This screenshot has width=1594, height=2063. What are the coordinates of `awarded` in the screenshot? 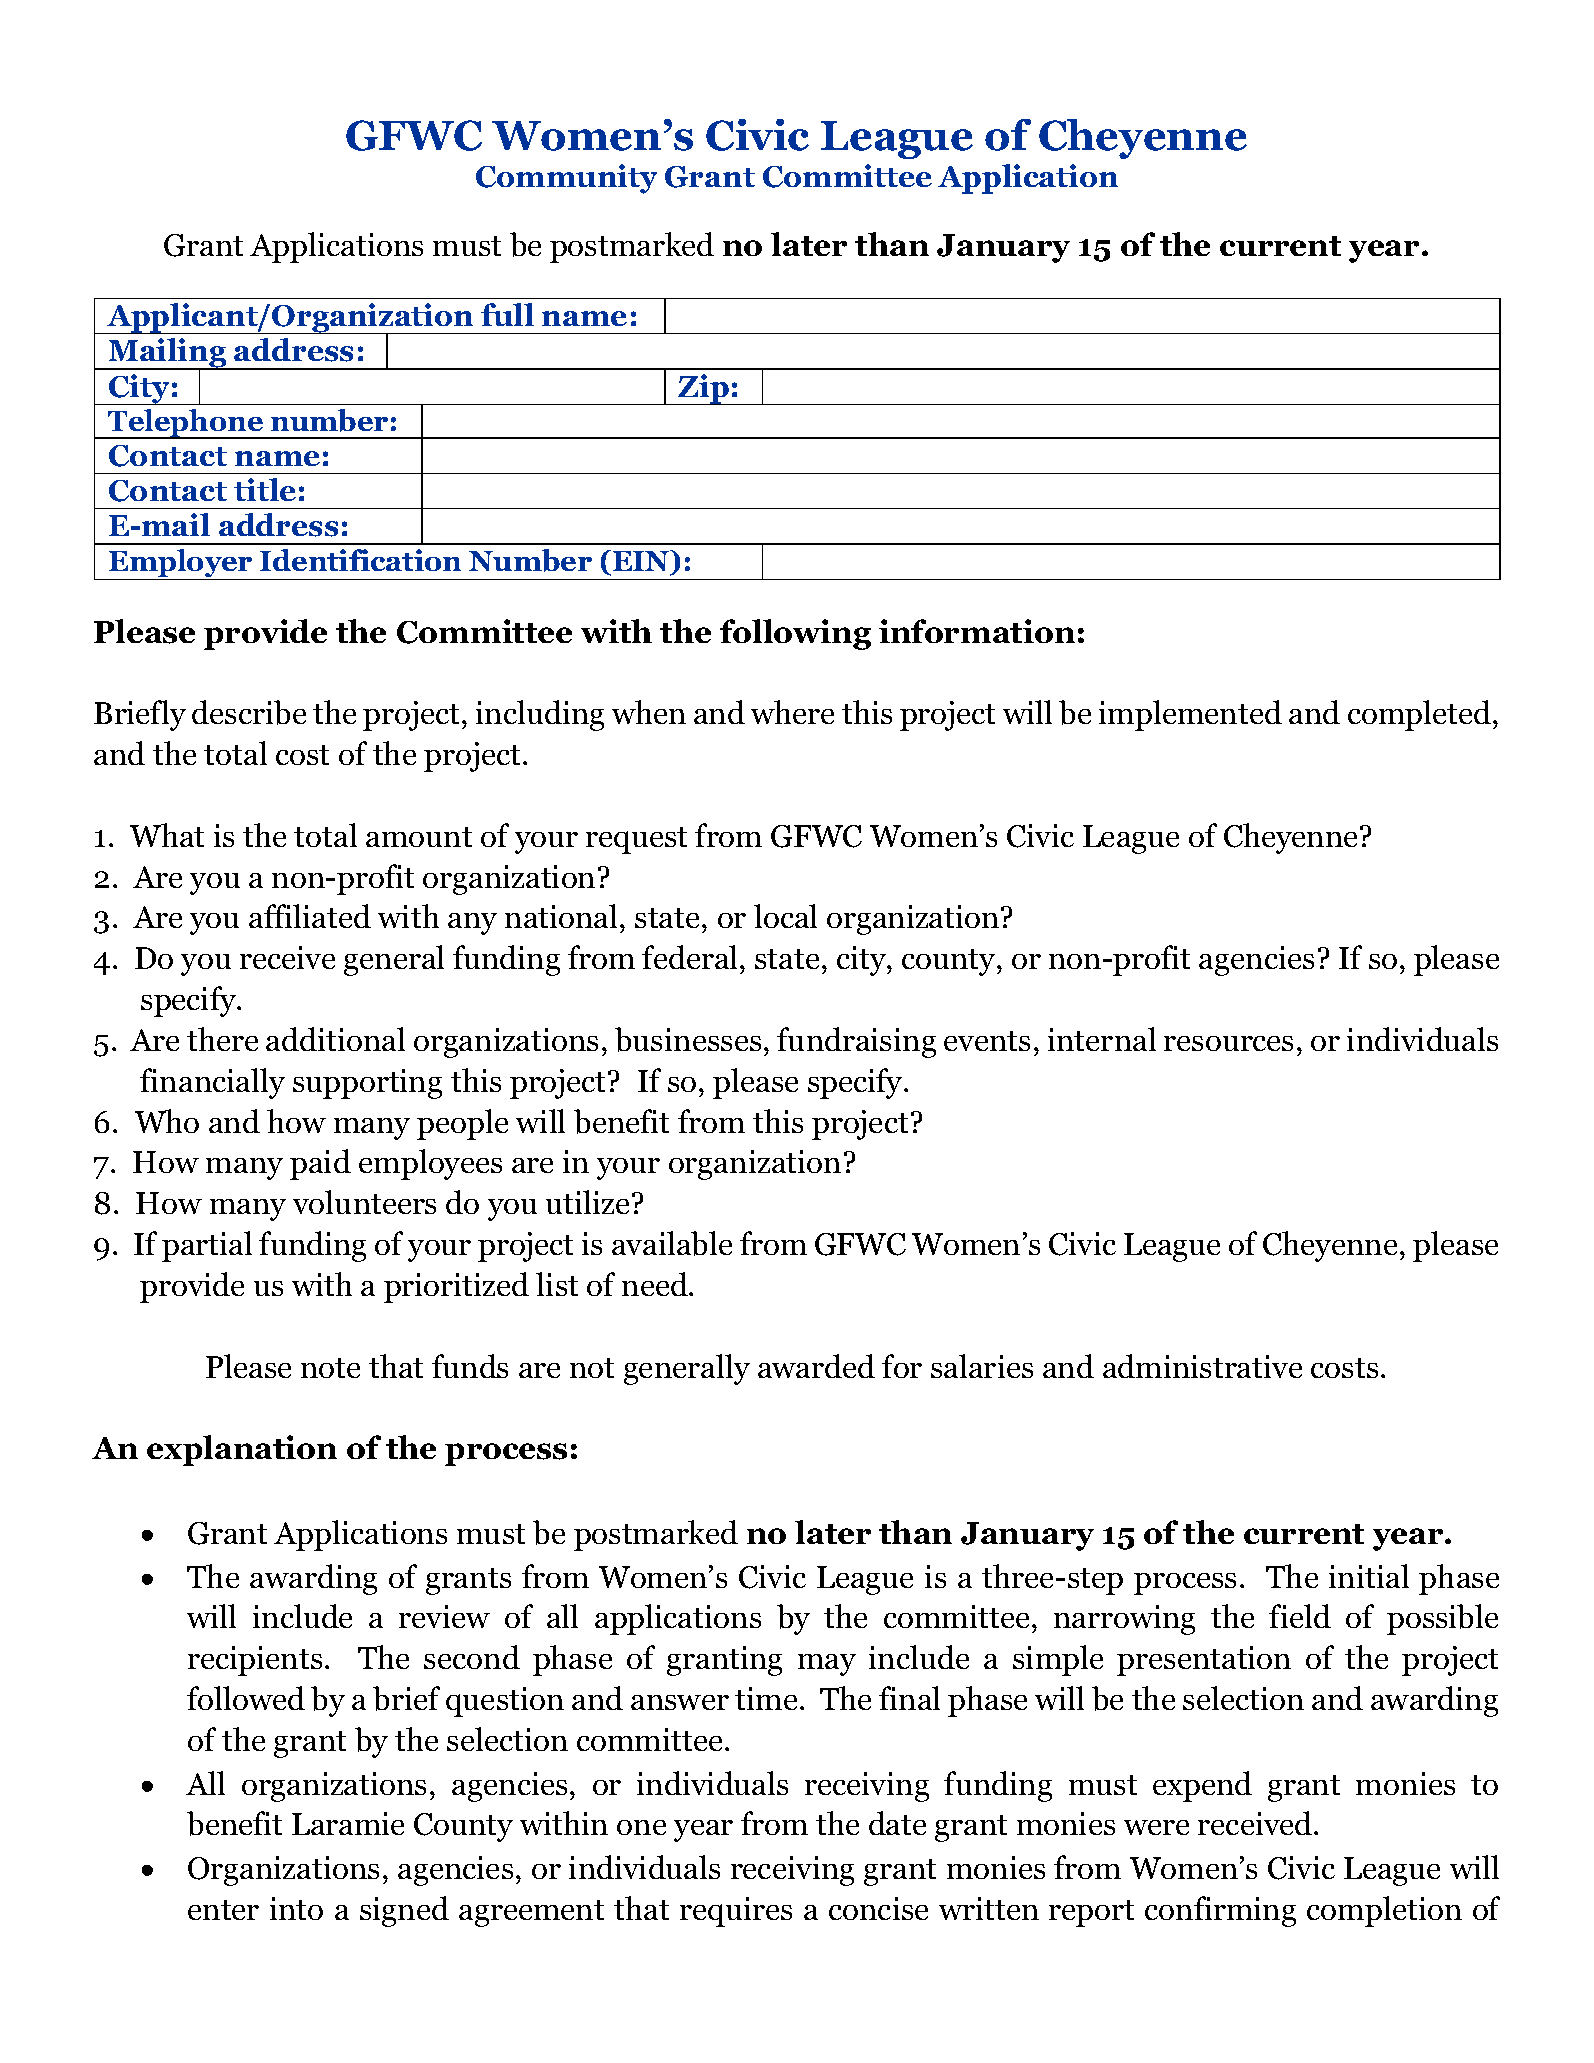 It's located at (816, 1366).
